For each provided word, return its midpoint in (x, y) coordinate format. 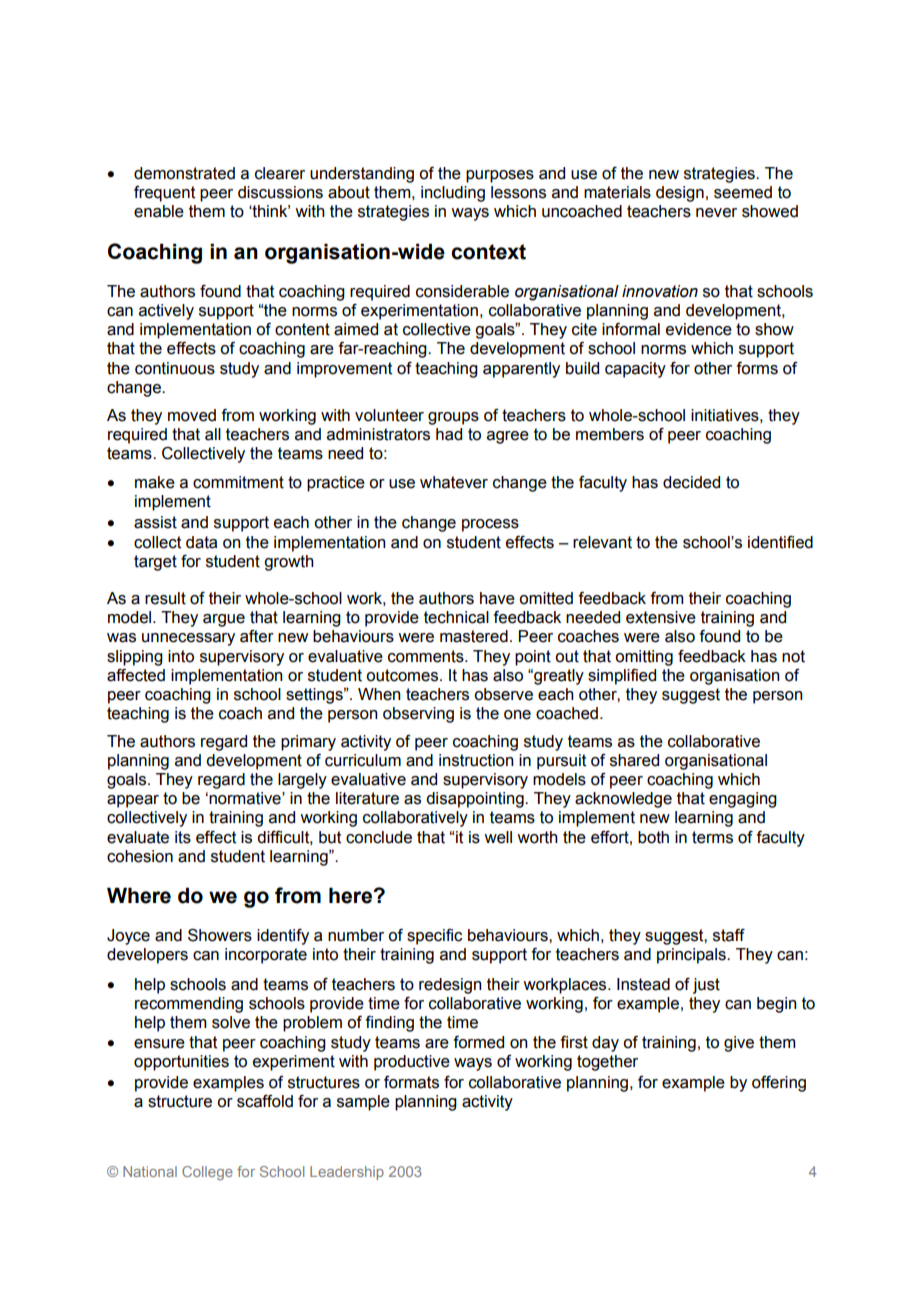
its (183, 837)
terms (712, 837)
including (453, 194)
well (498, 837)
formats (411, 1082)
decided (691, 482)
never (716, 213)
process (490, 525)
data (201, 542)
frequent (164, 194)
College (207, 1173)
